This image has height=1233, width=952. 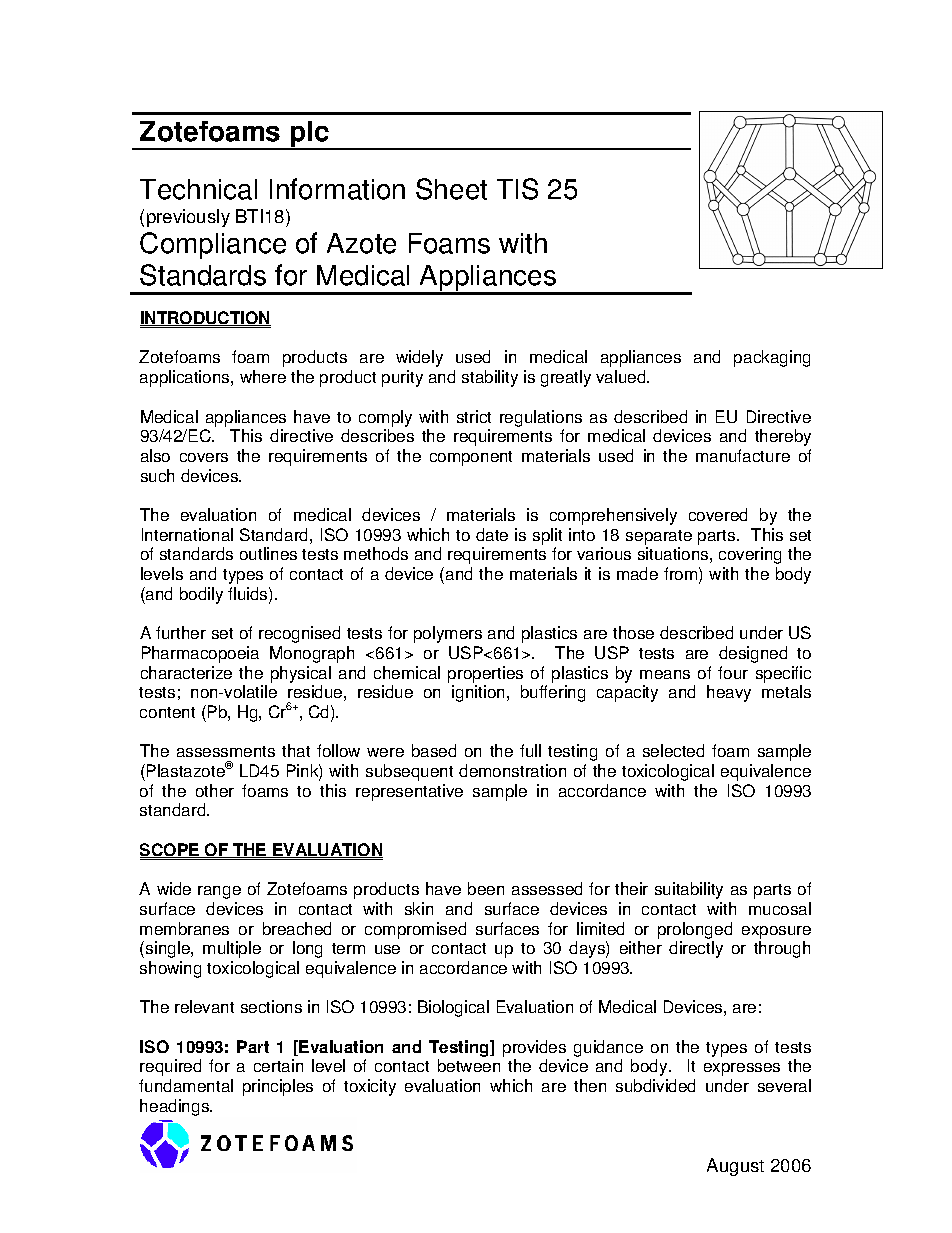 I want to click on Pharmacopoeia, so click(x=200, y=654).
